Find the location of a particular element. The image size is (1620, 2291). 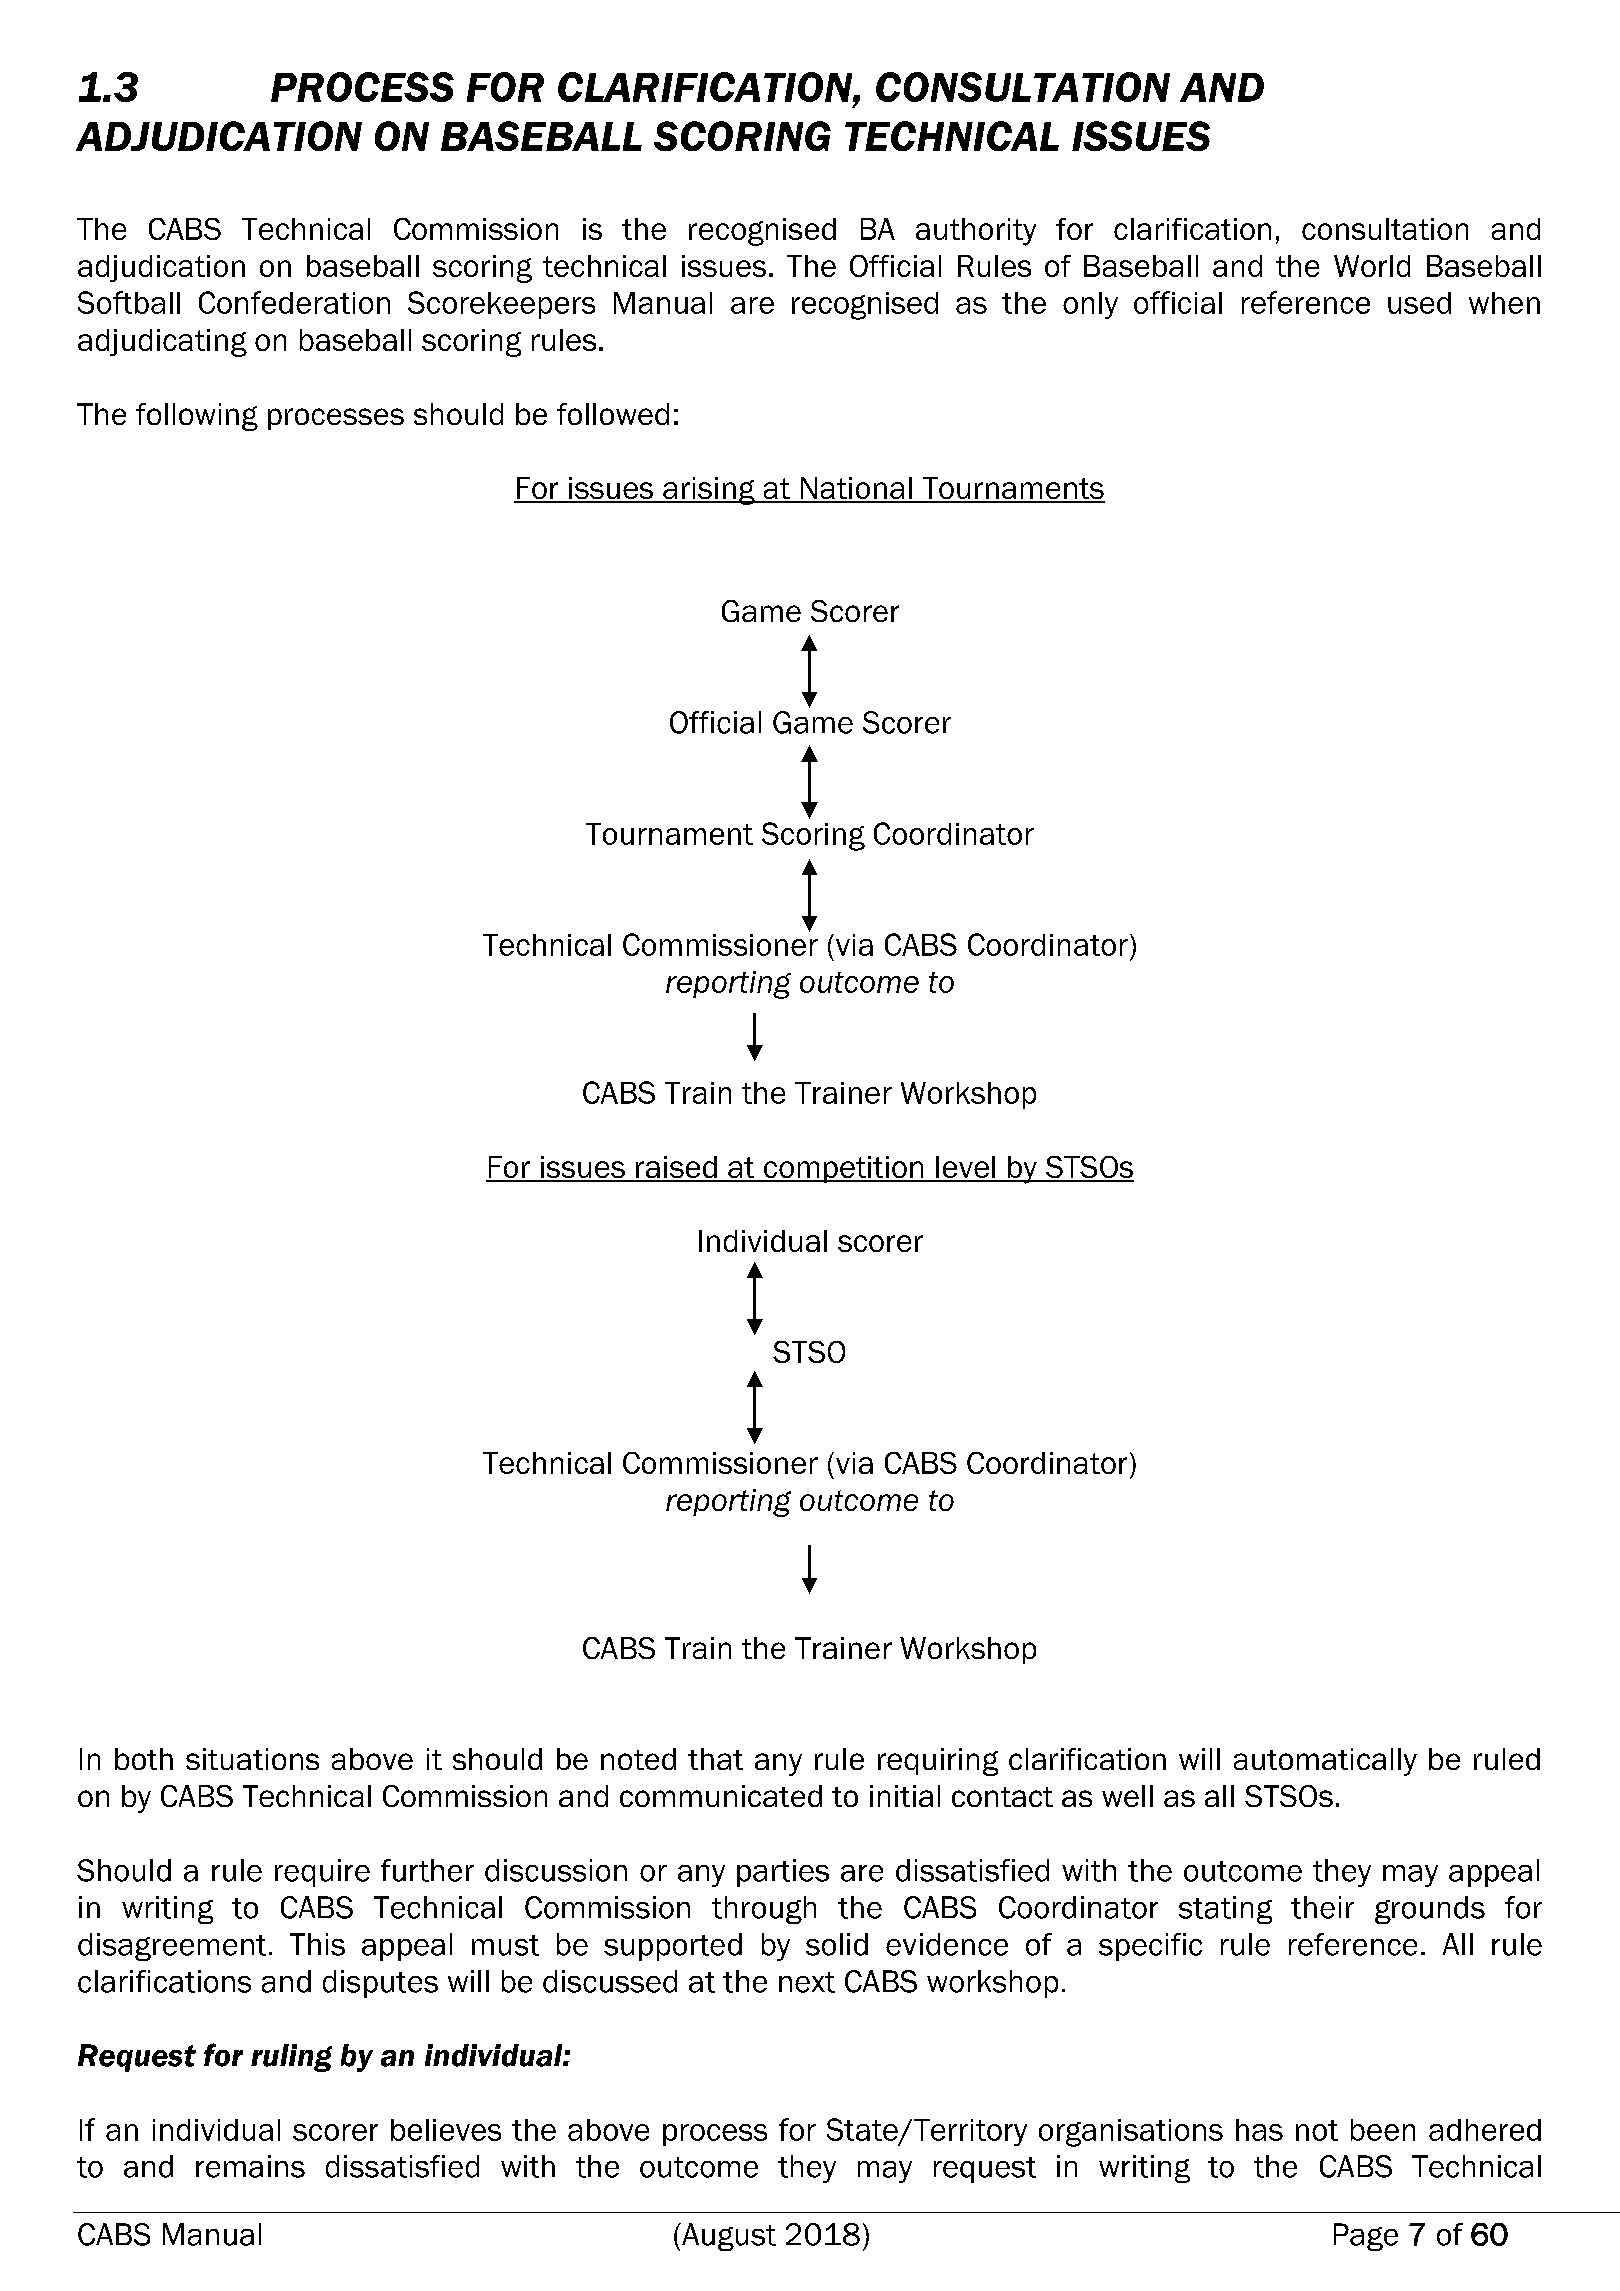

Confederation is located at coordinates (294, 302).
